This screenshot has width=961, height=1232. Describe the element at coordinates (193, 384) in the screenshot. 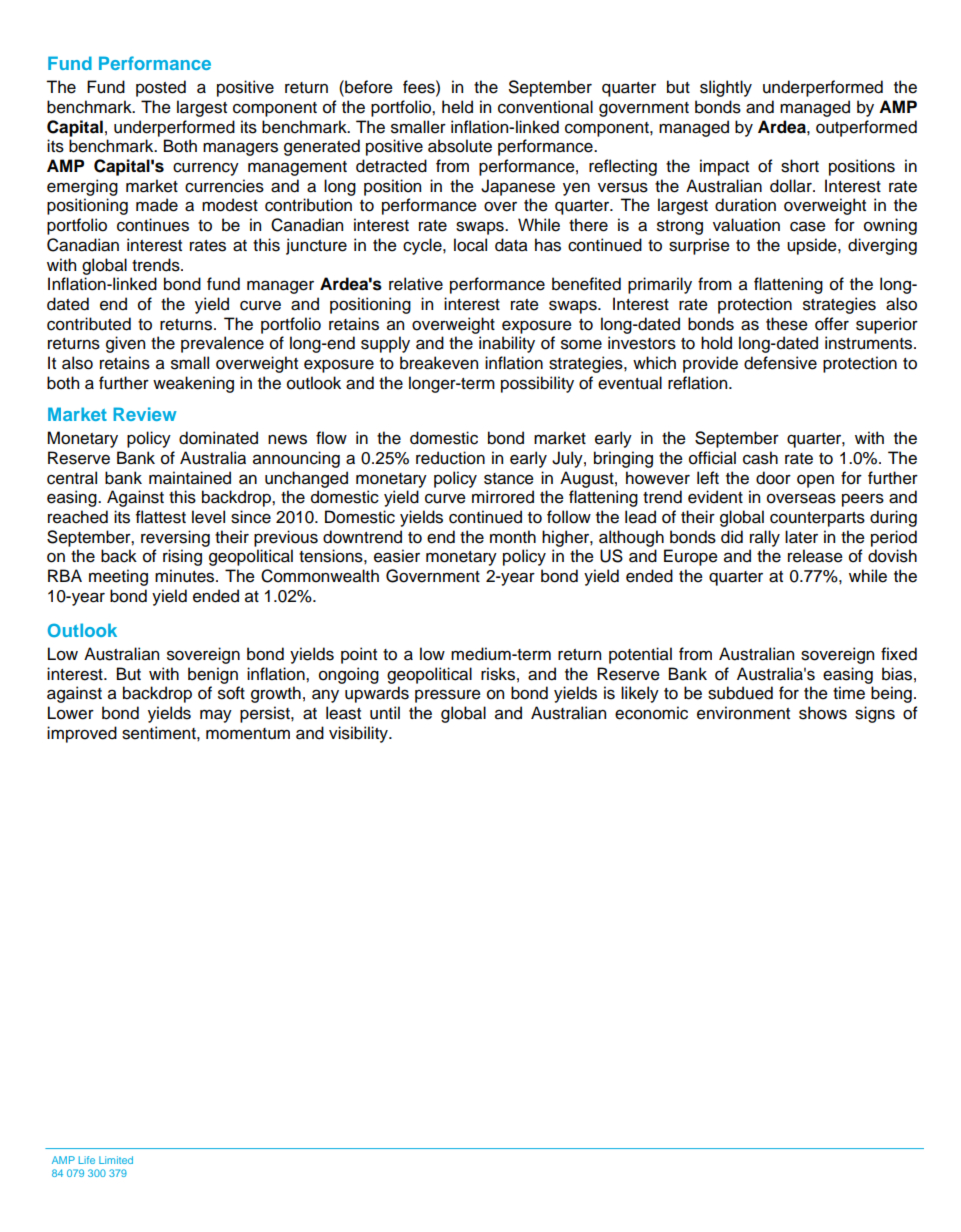

I see `weakening` at that location.
